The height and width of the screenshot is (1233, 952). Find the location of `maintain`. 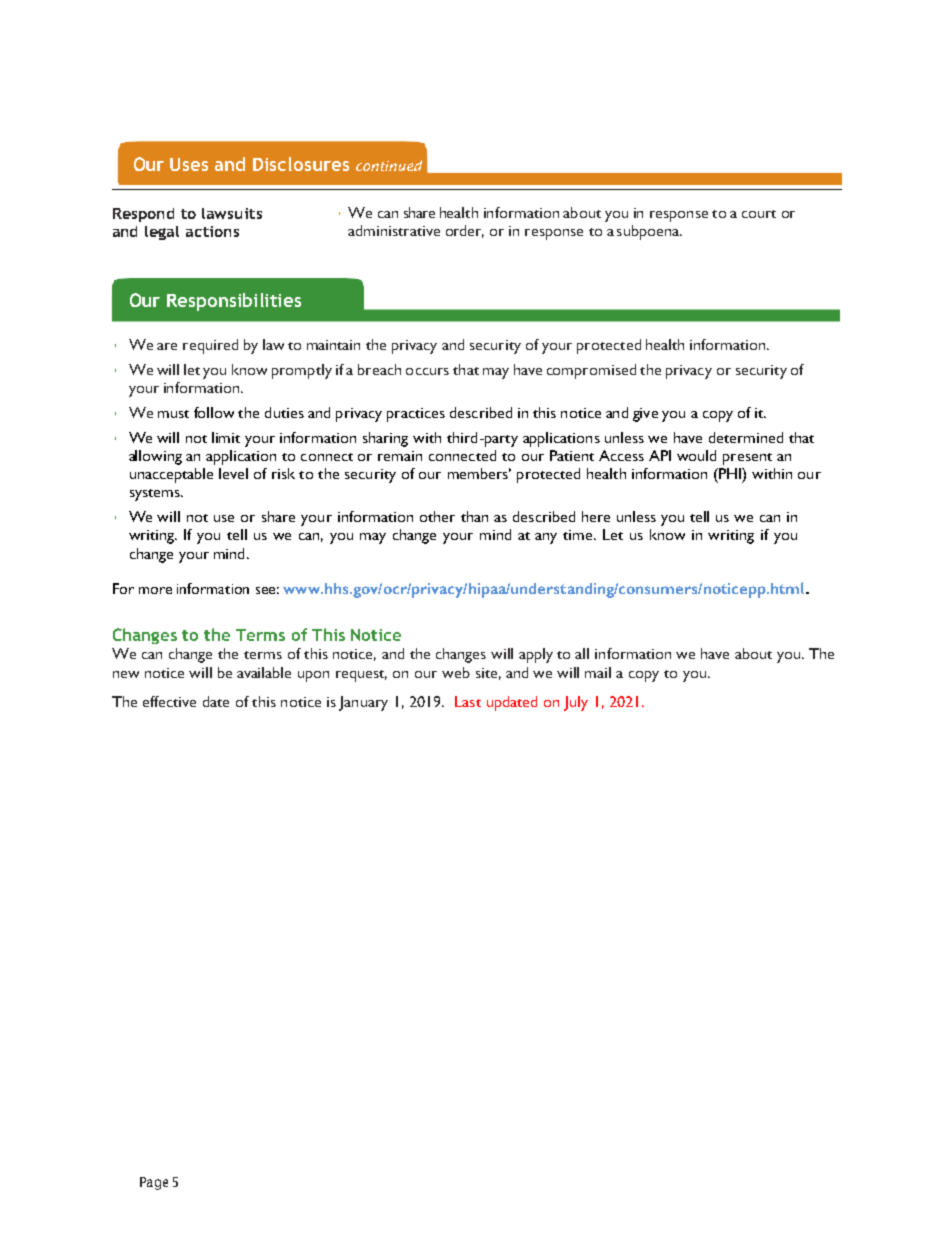

maintain is located at coordinates (333, 345).
